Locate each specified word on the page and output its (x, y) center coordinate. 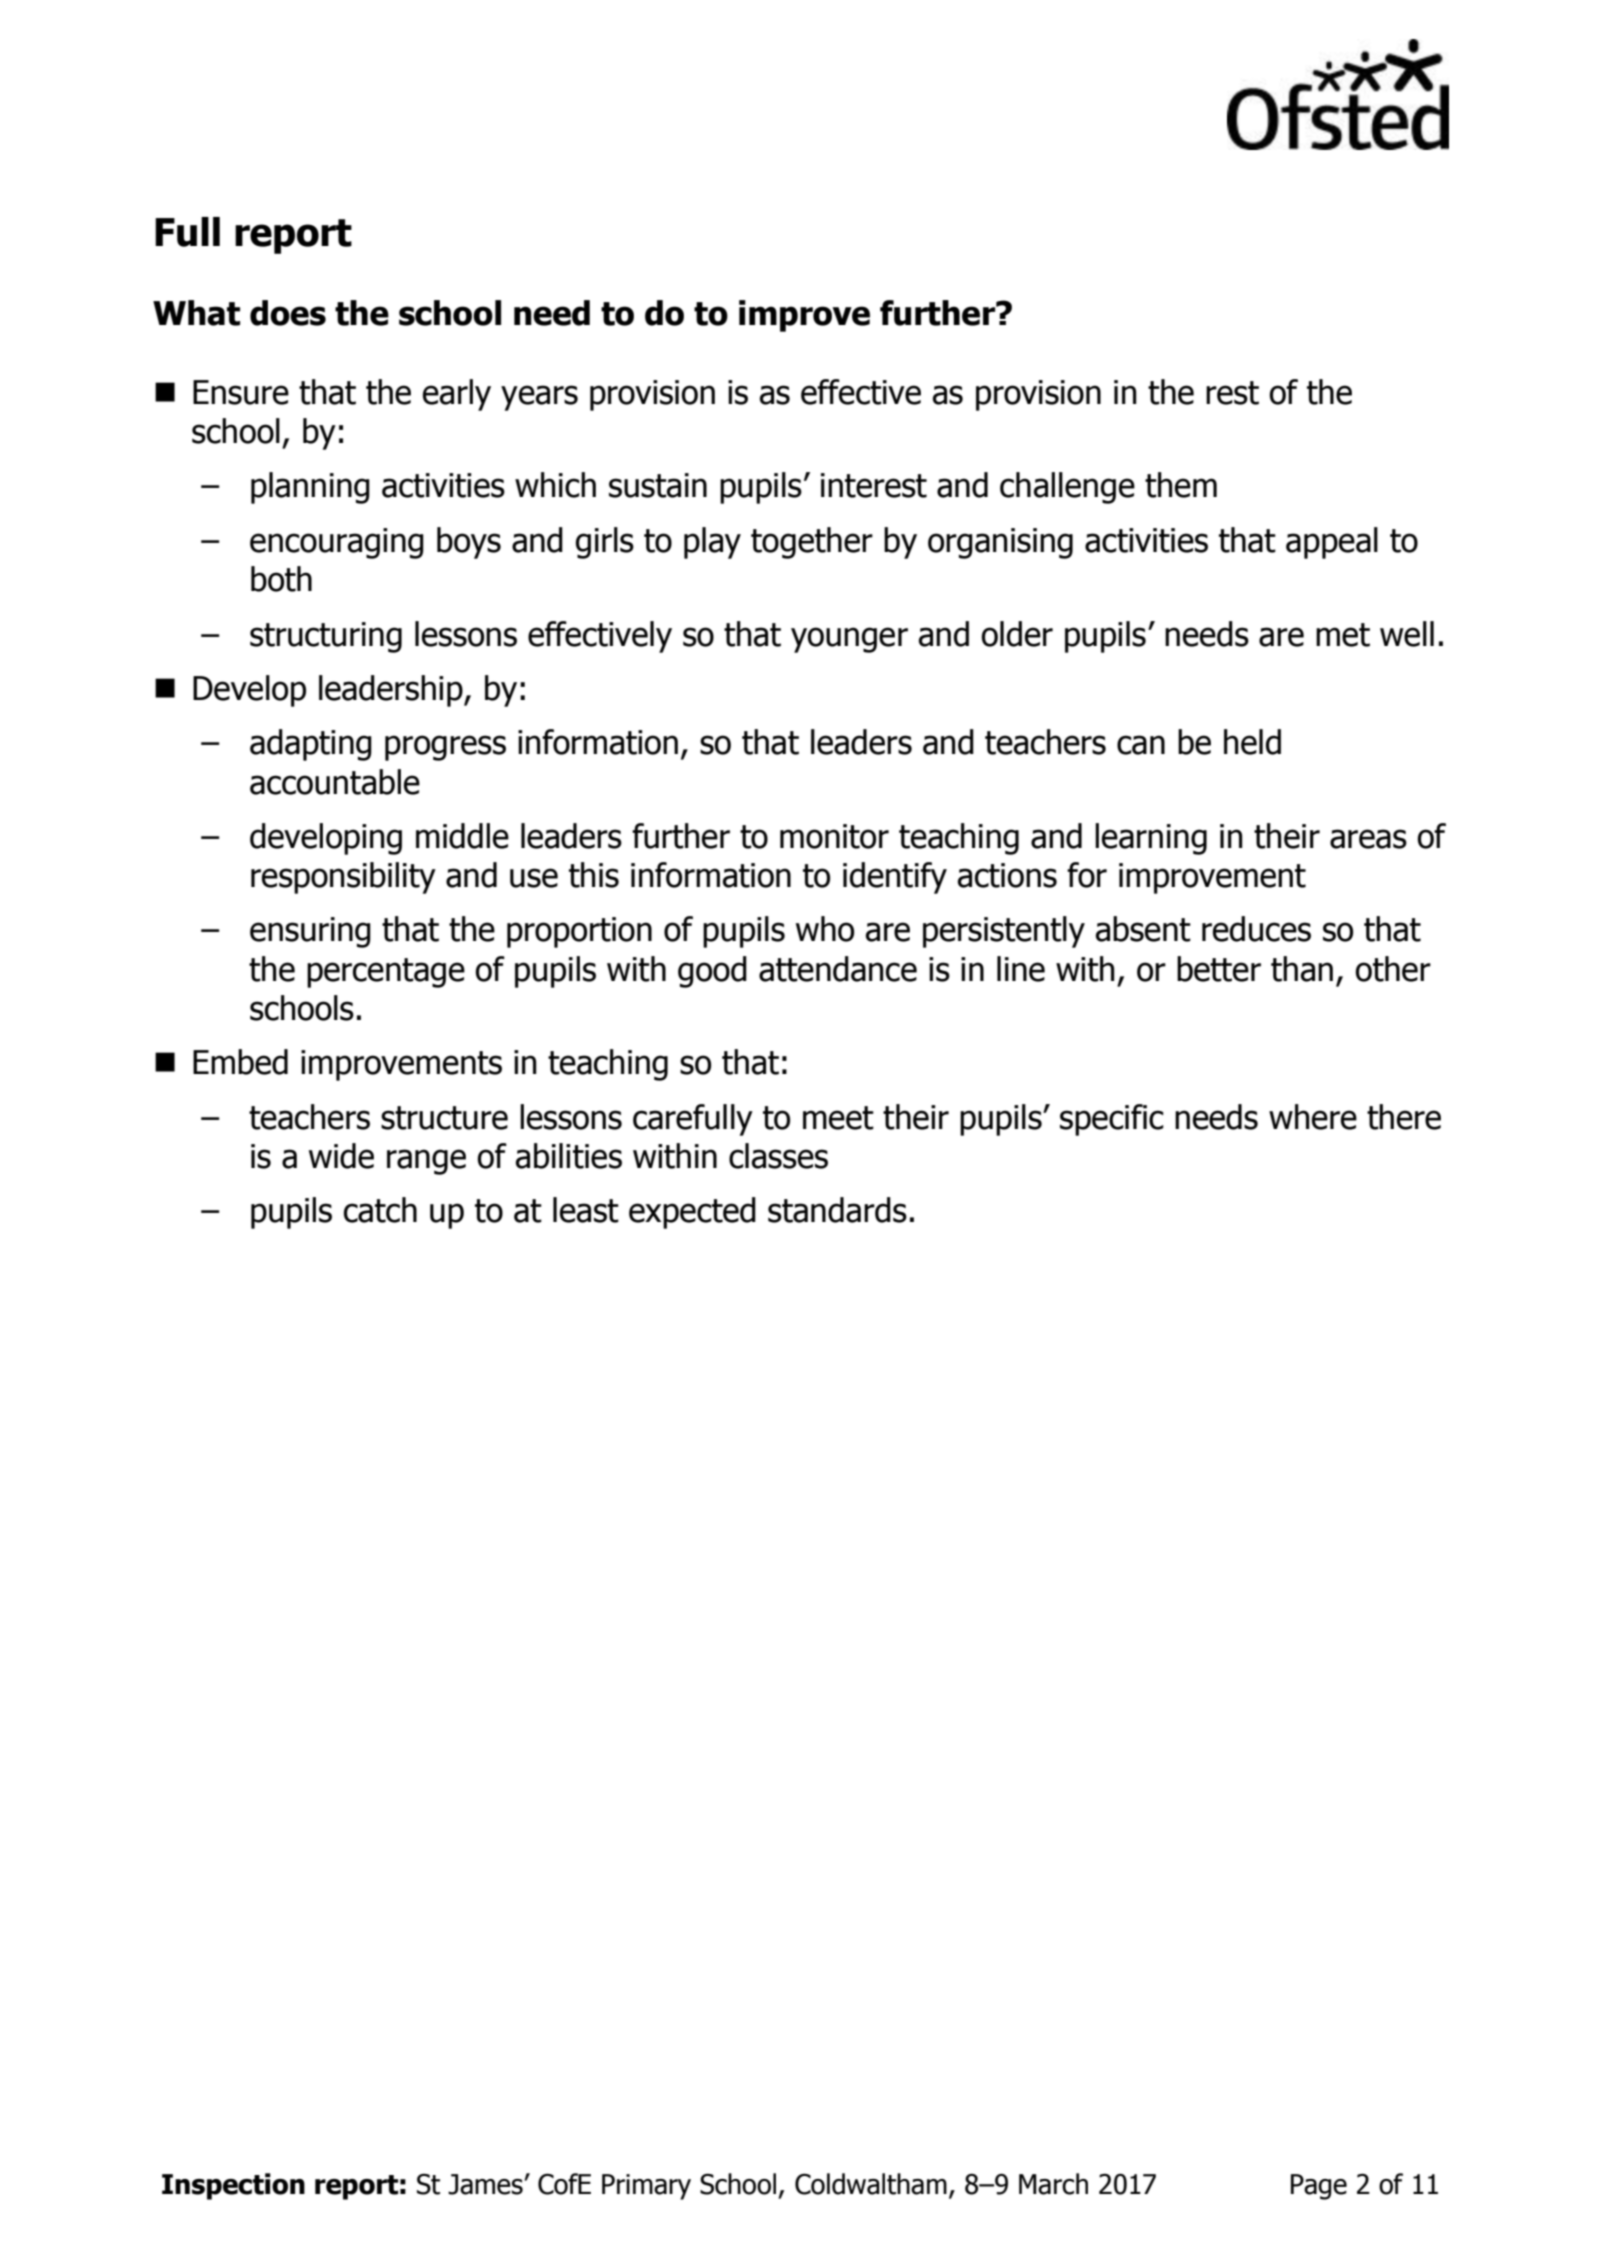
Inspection (233, 2186)
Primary (646, 2187)
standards (837, 1210)
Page (1319, 2187)
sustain (658, 485)
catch (380, 1210)
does (288, 313)
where (1313, 1117)
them (1181, 485)
